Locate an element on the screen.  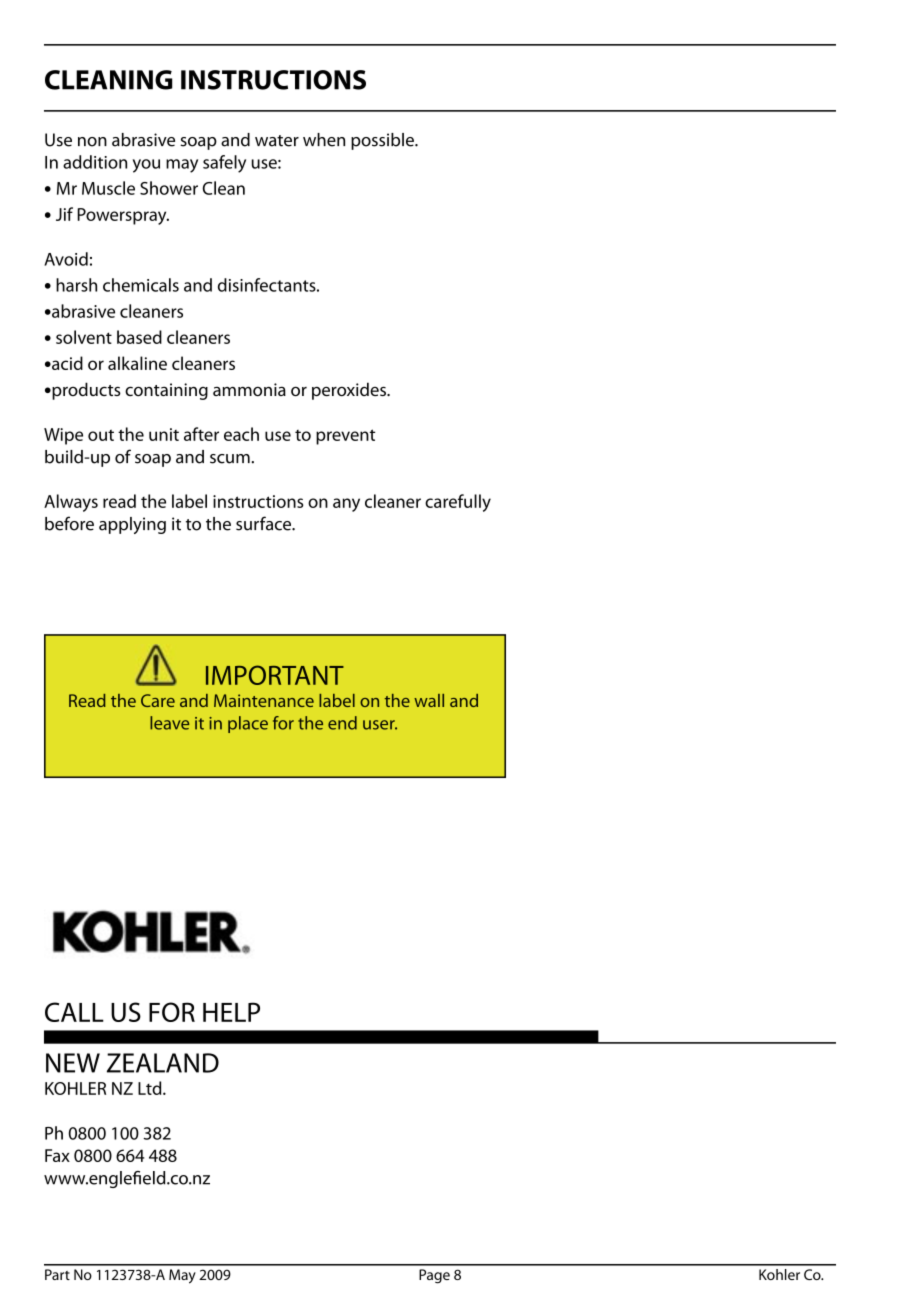
Ltd is located at coordinates (151, 1088).
